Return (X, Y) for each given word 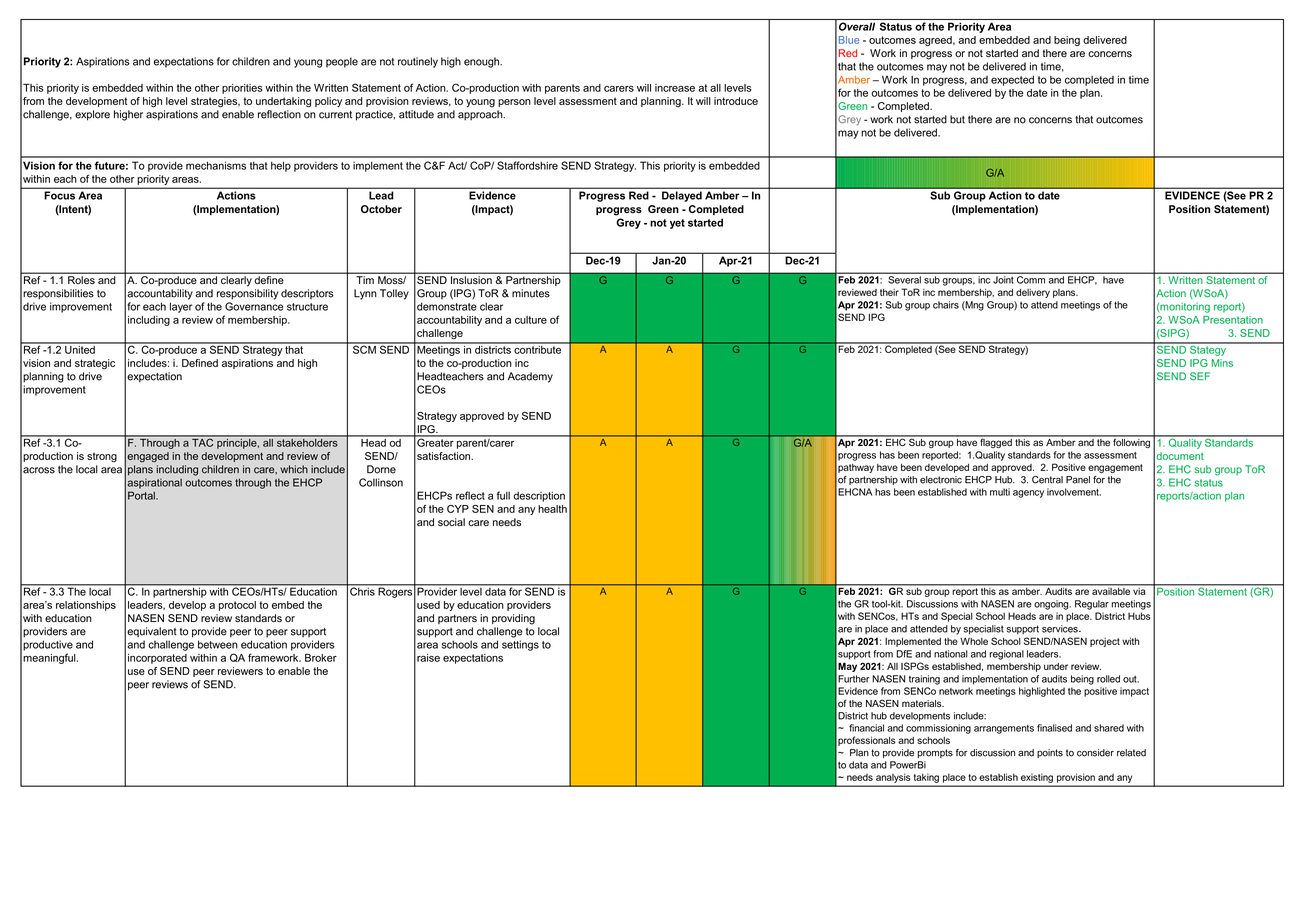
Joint (1003, 280)
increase (675, 88)
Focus (60, 195)
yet (677, 224)
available (1111, 590)
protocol (237, 606)
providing (513, 619)
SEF (1200, 376)
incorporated (157, 659)
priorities (242, 89)
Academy (530, 377)
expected (1012, 80)
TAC (203, 441)
